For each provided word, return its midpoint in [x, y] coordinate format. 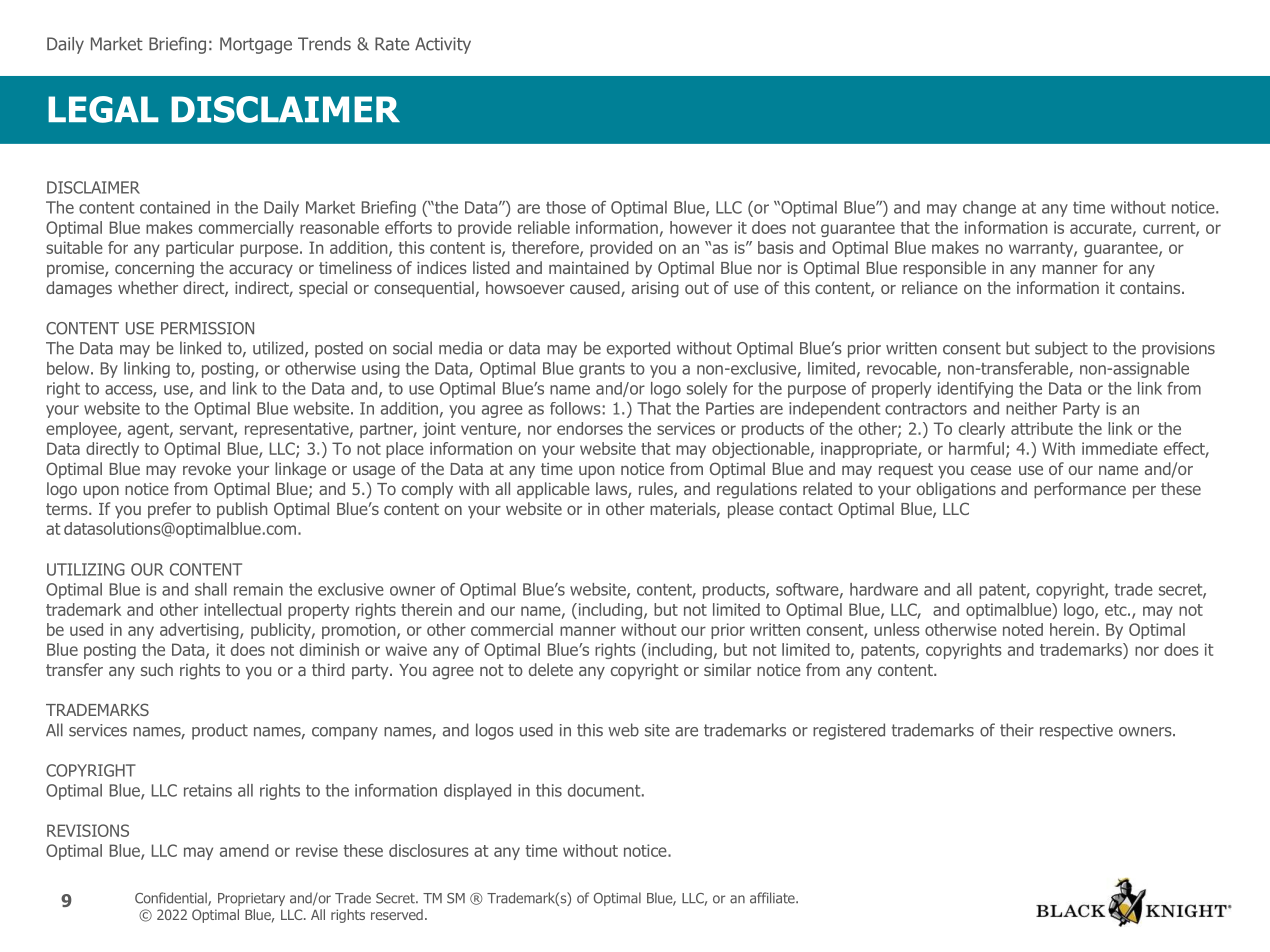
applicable [553, 490]
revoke [207, 468]
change [989, 209]
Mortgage [256, 45]
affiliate [773, 898]
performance [1080, 490]
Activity [443, 45]
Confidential [172, 899]
